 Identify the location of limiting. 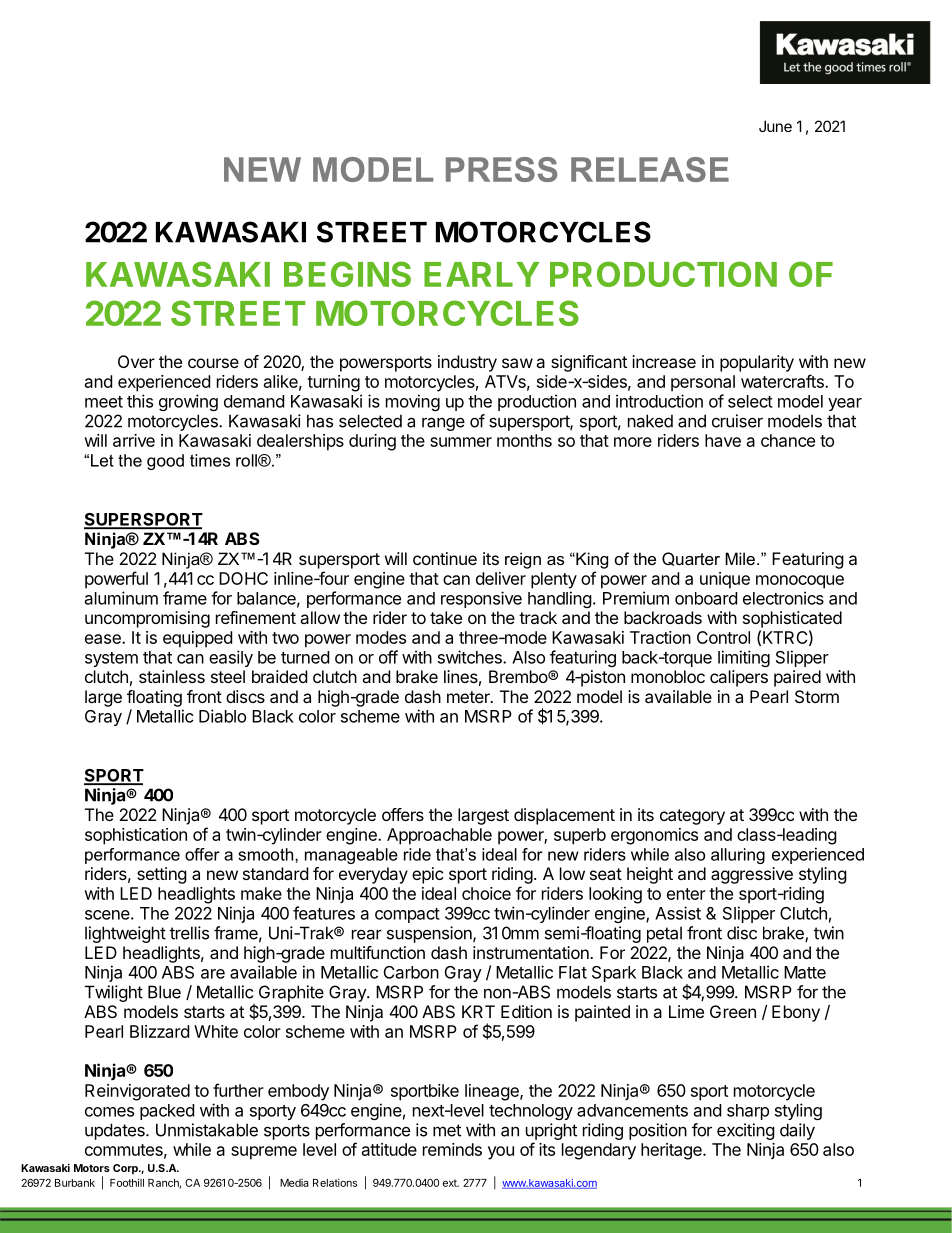
(744, 658).
